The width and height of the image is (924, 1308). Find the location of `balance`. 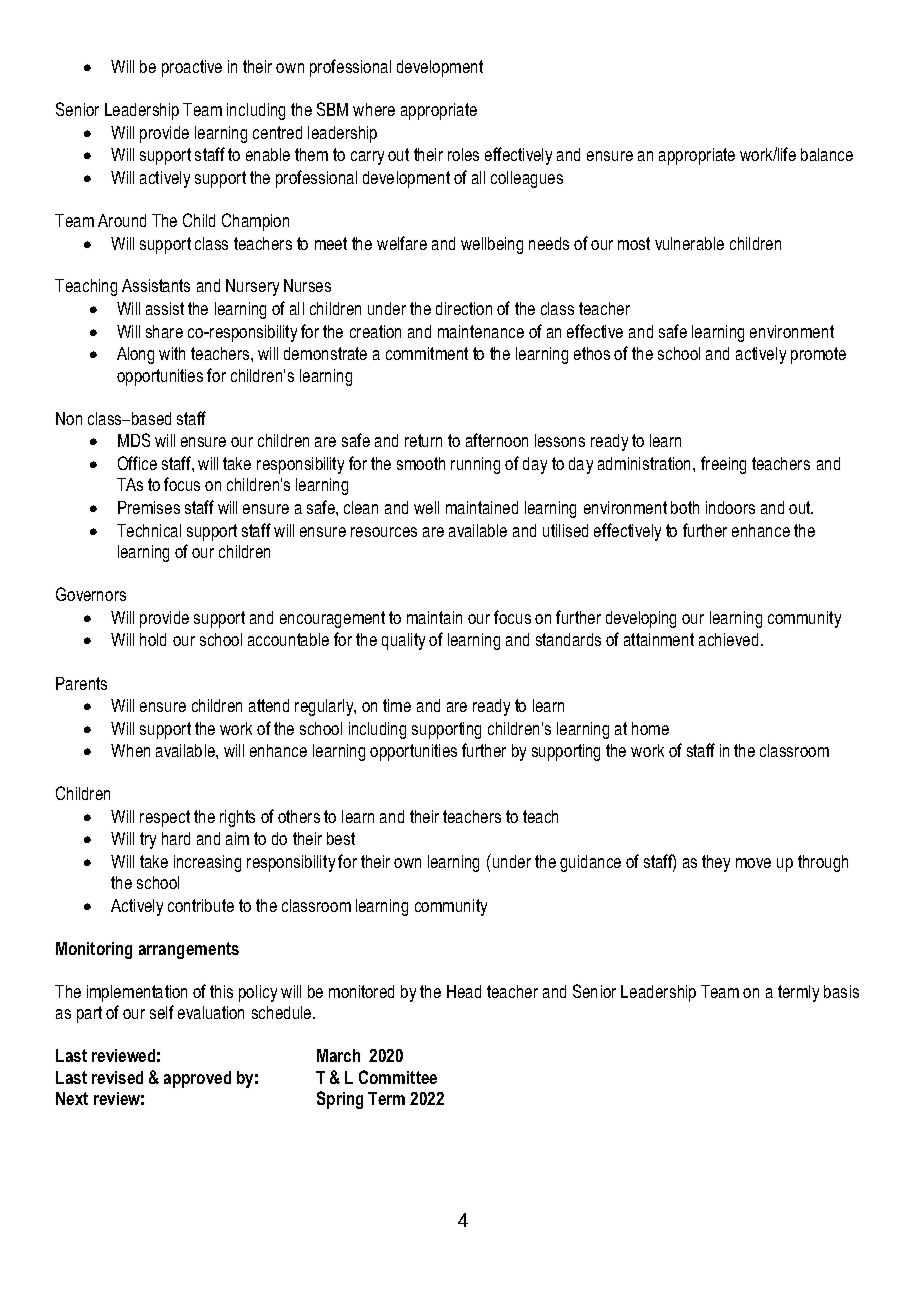

balance is located at coordinates (827, 154).
